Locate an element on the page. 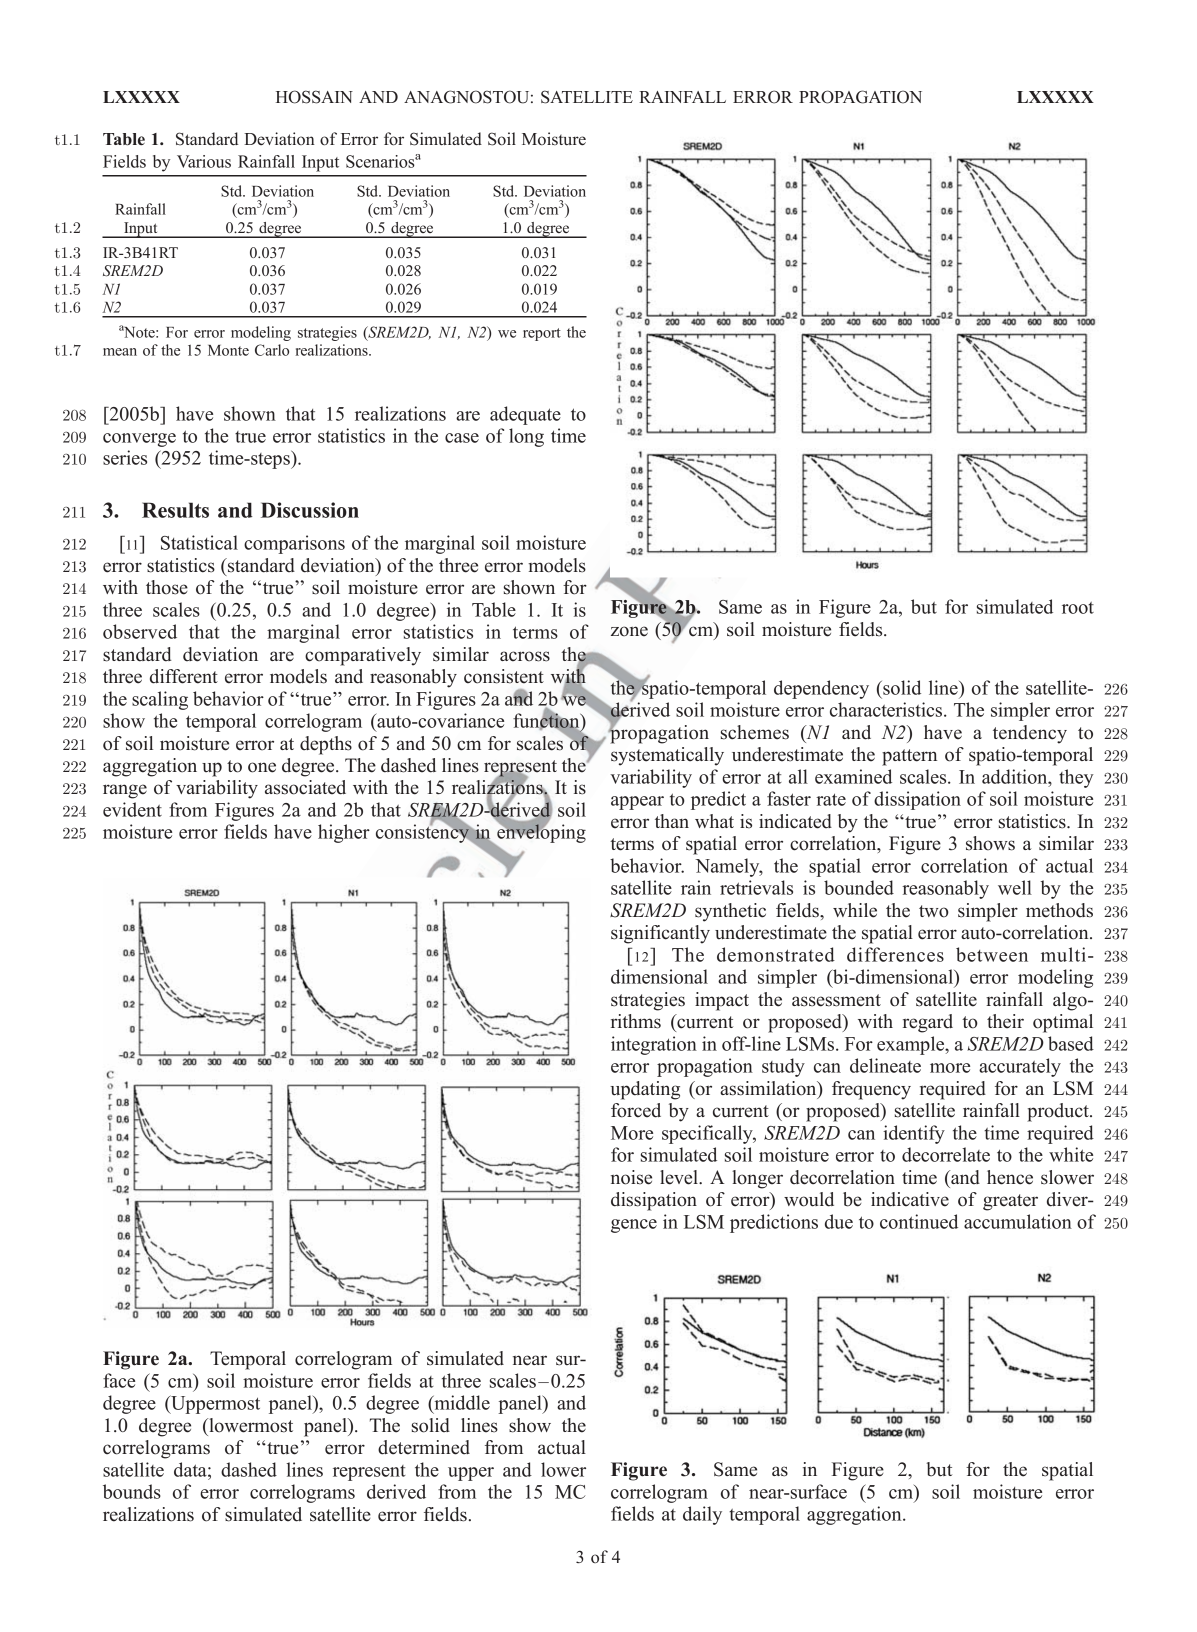 The height and width of the page is (1632, 1197). continued is located at coordinates (919, 1221).
